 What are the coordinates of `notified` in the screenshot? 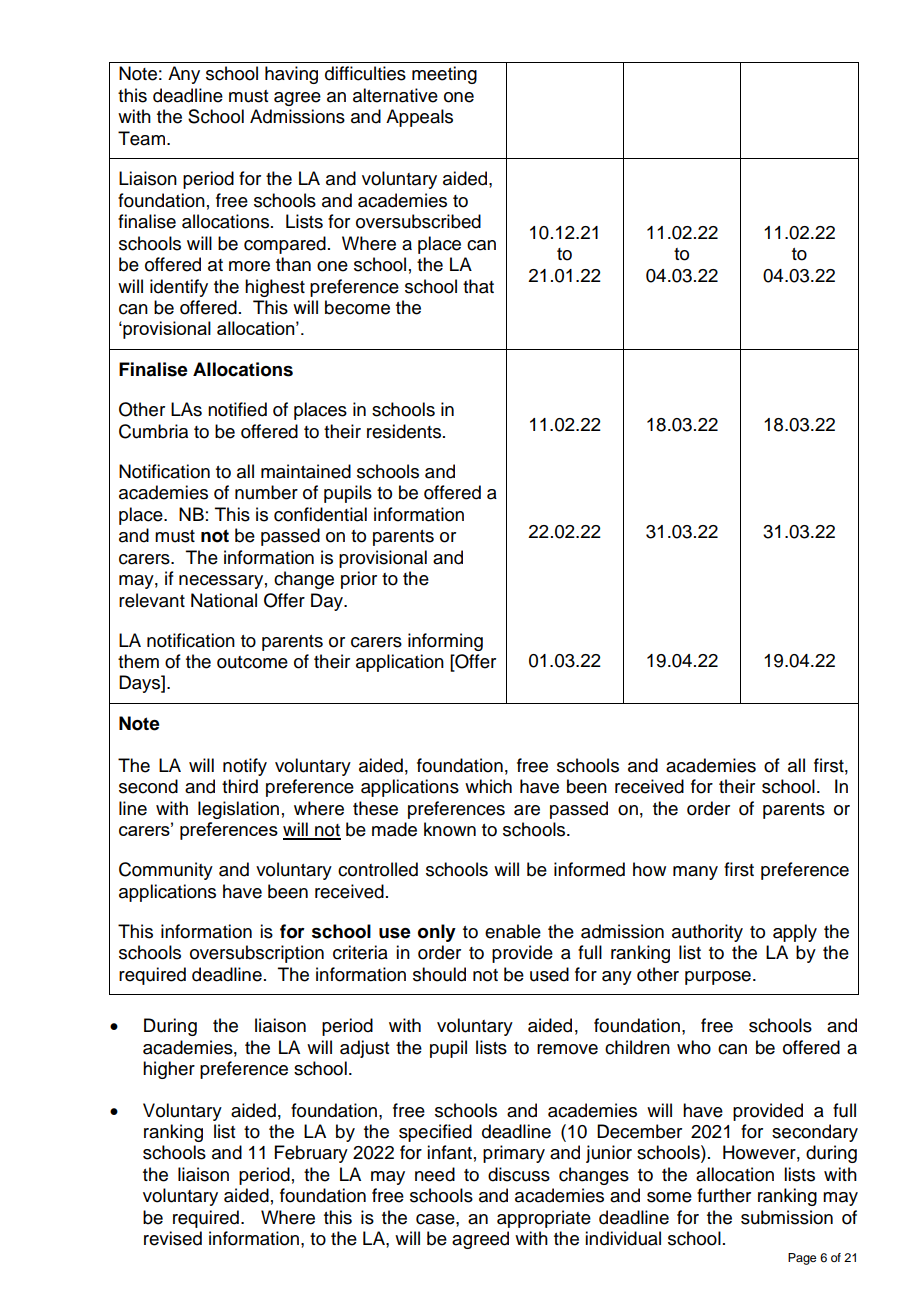 It's located at (237, 409).
